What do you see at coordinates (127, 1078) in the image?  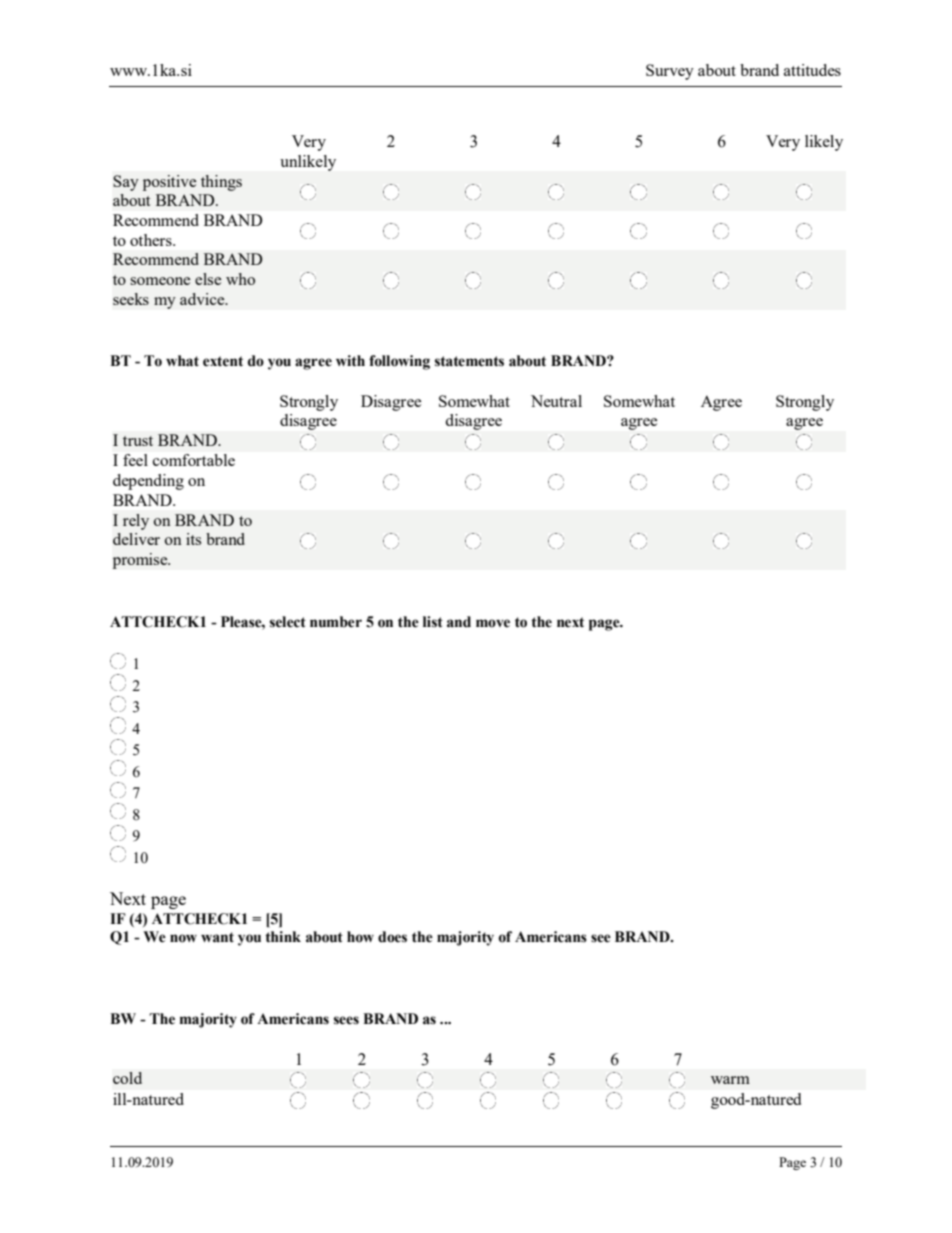 I see `cold` at bounding box center [127, 1078].
